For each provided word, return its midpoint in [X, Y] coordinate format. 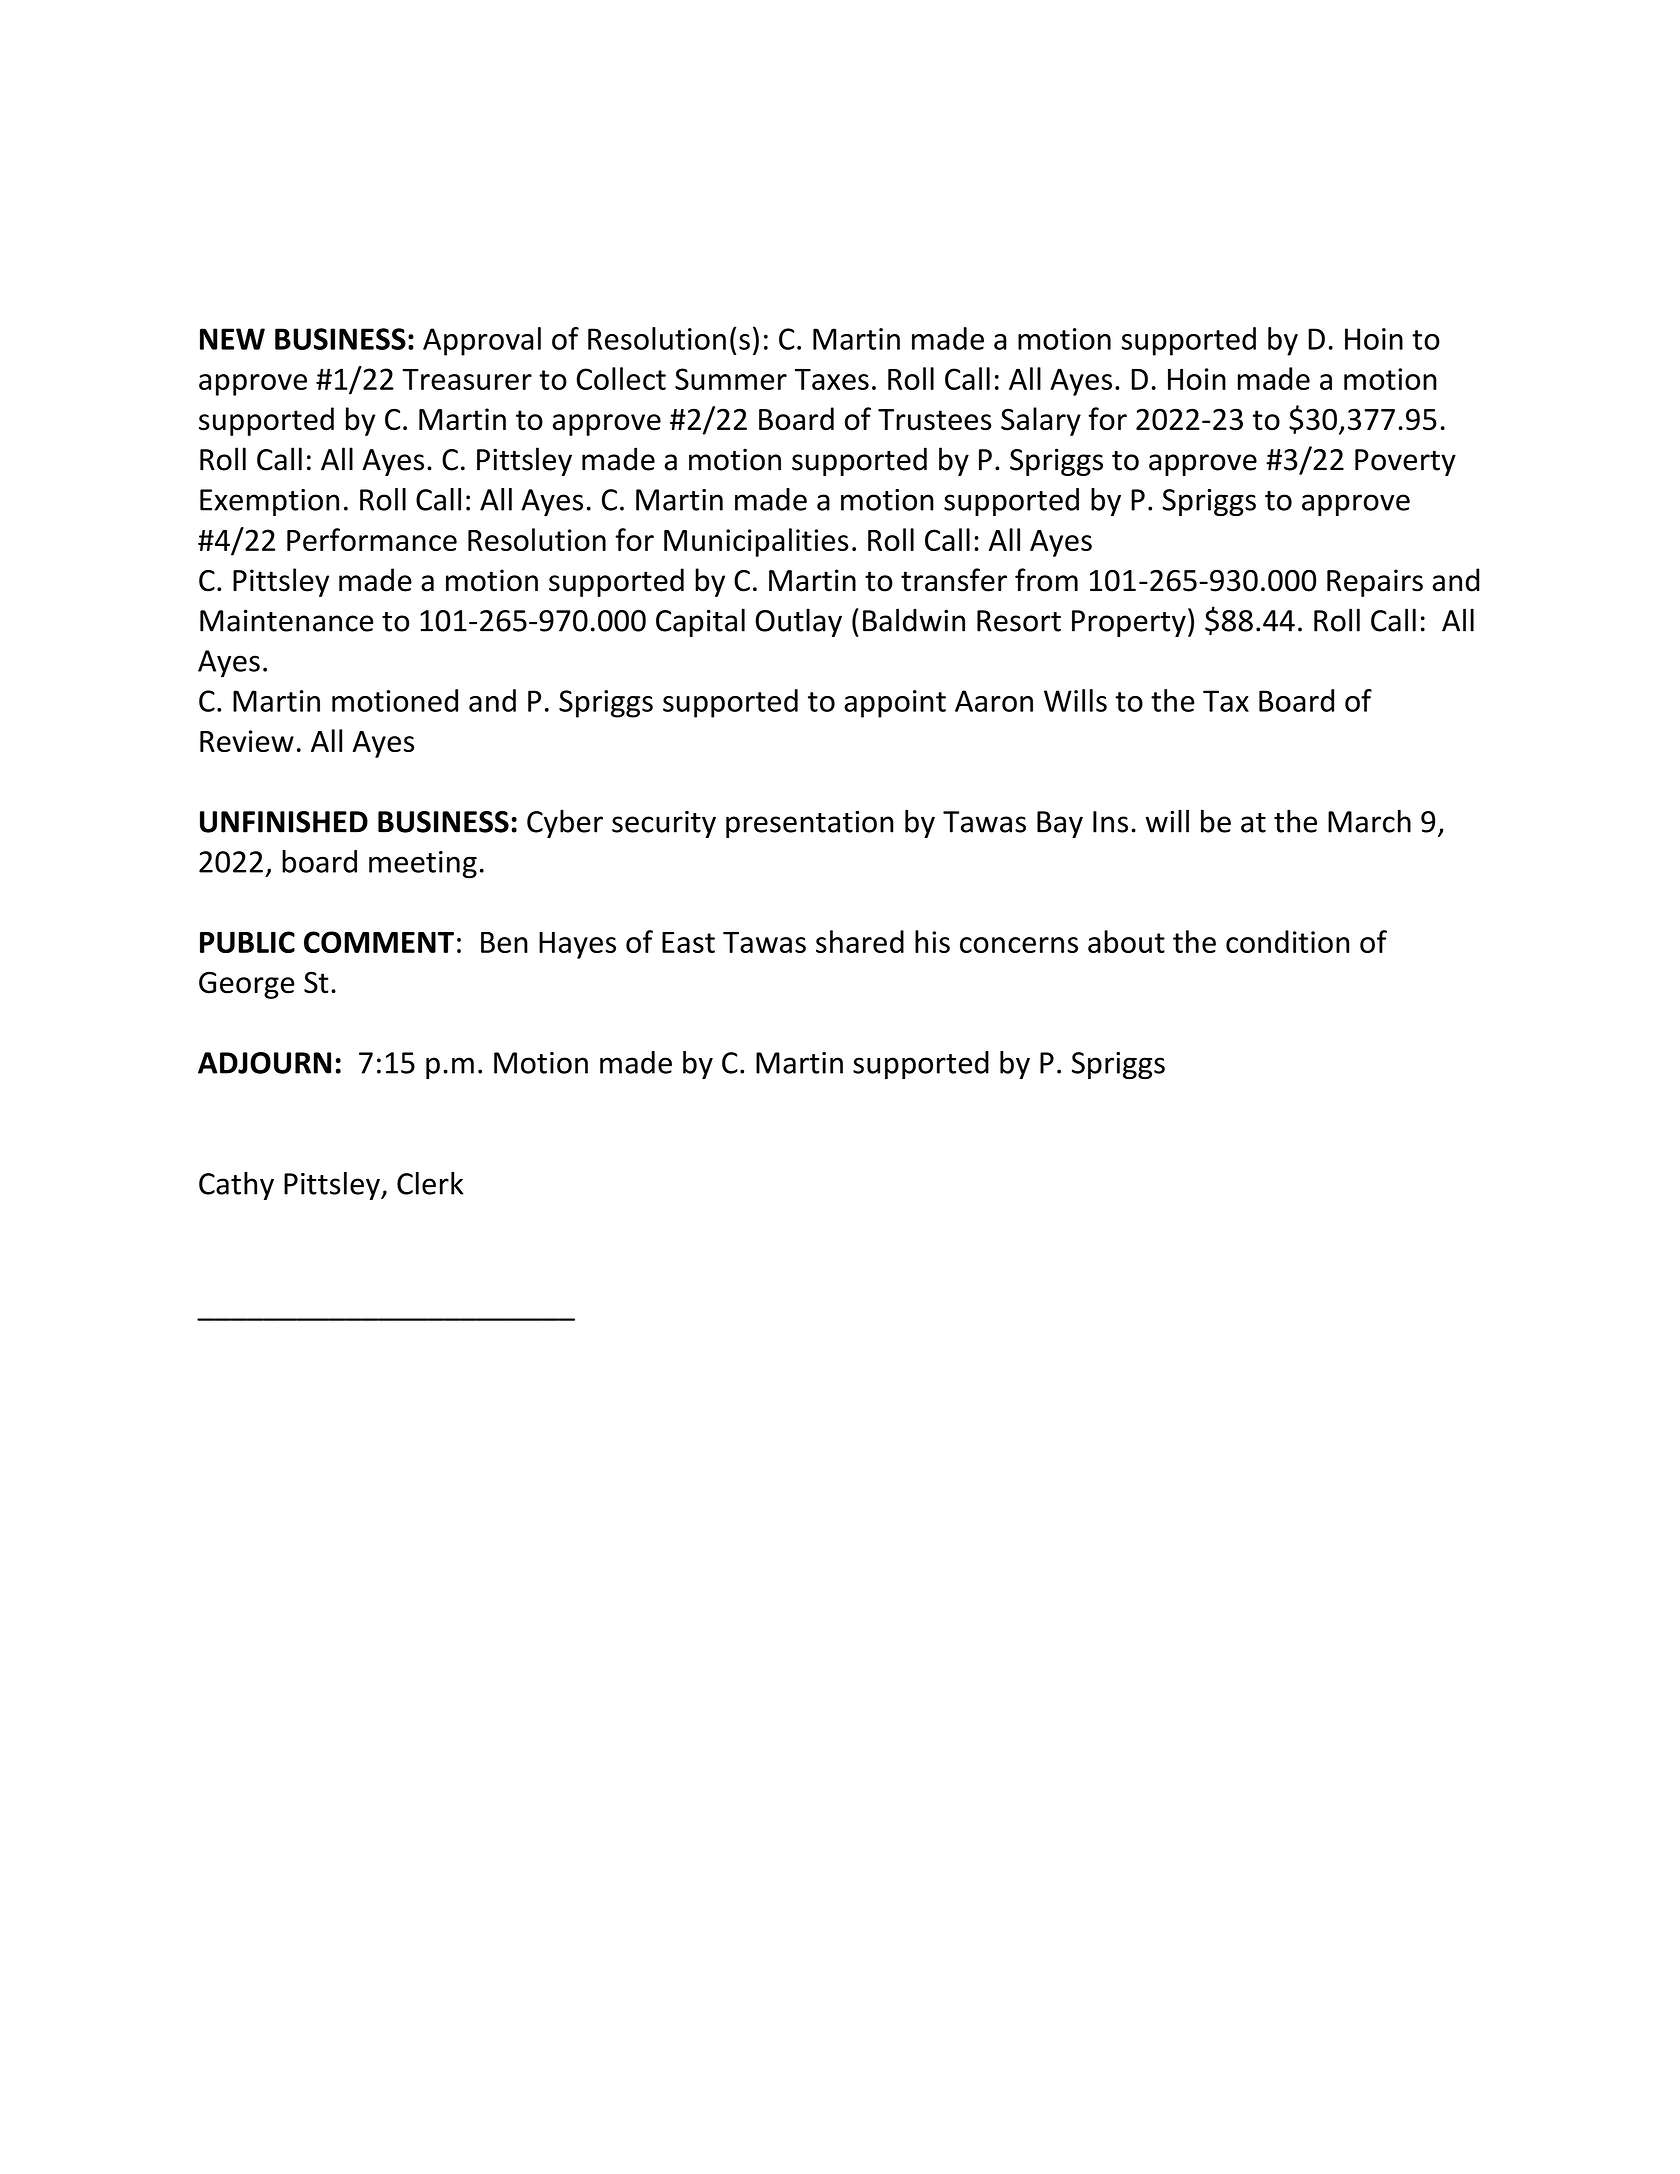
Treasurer [467, 379]
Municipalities [756, 542]
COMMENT [379, 942]
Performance [372, 539]
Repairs [1375, 583]
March [1369, 821]
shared [860, 941]
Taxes [832, 379]
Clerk [430, 1183]
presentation [810, 824]
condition [1287, 941]
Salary [1041, 421]
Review [247, 741]
